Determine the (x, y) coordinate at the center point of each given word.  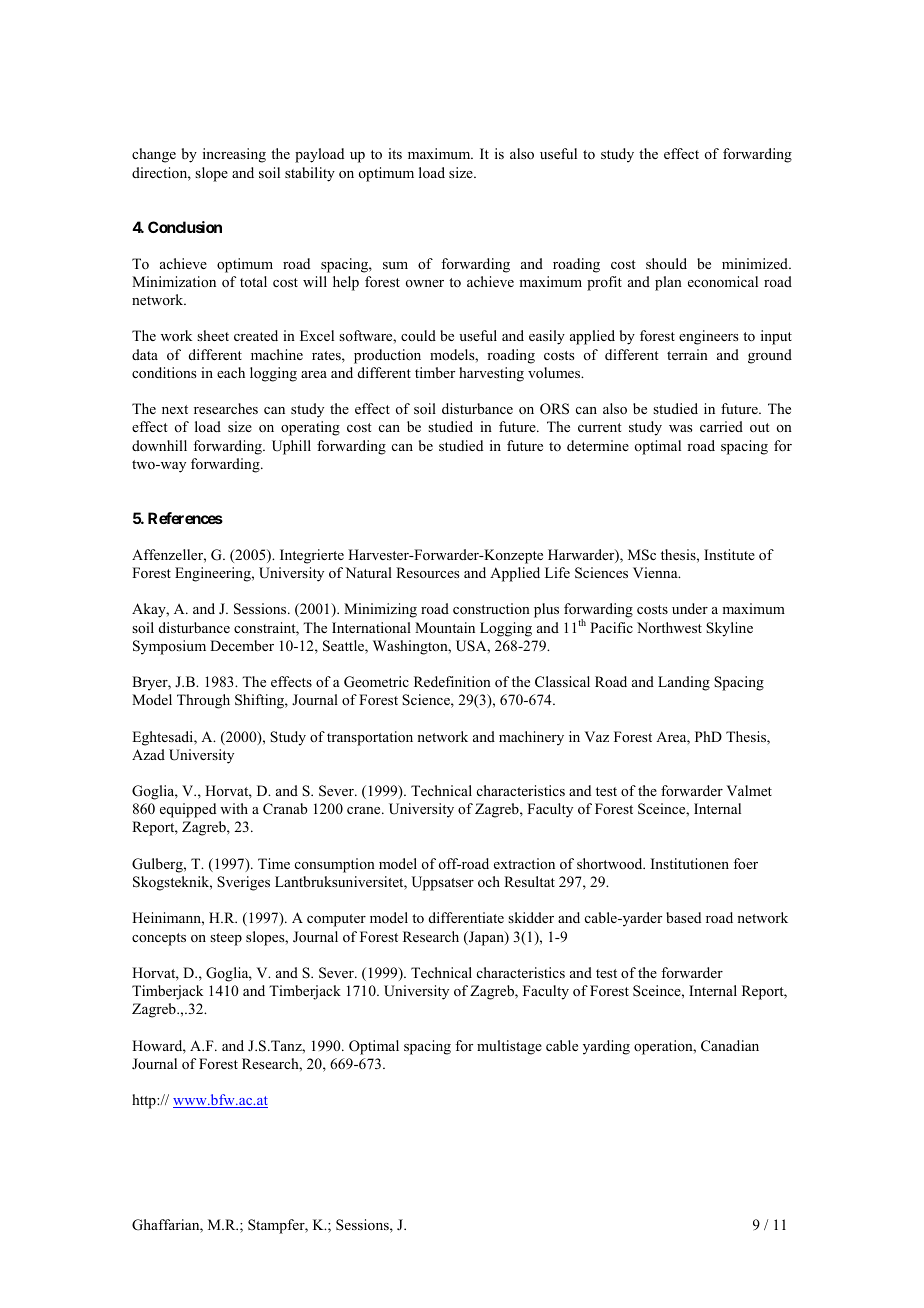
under (690, 608)
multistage (509, 1047)
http (145, 1101)
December (242, 645)
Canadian (730, 1046)
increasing (234, 155)
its (395, 153)
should (666, 263)
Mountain (445, 628)
